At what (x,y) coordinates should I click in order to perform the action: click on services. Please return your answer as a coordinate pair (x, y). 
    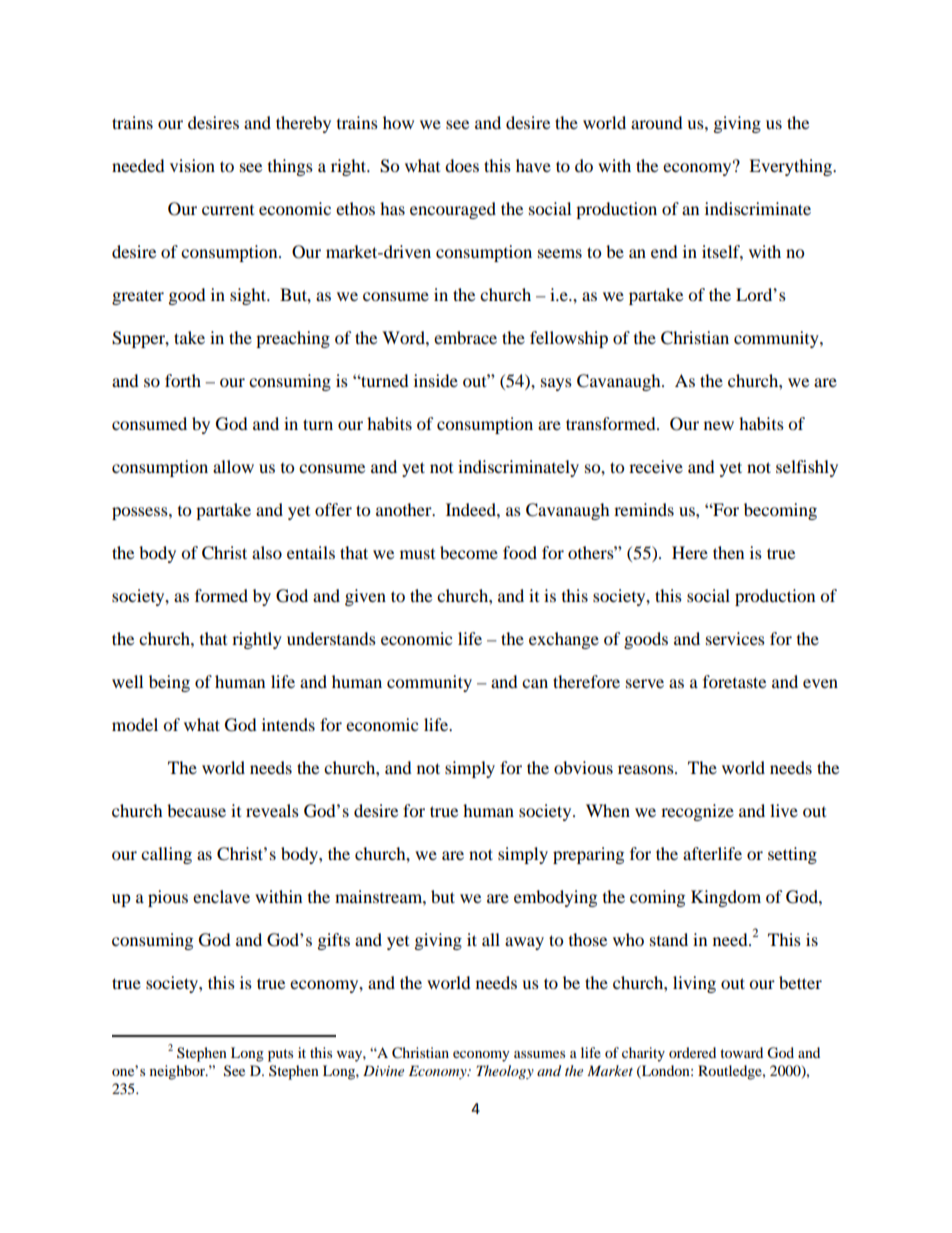
    Looking at the image, I should click on (735, 638).
